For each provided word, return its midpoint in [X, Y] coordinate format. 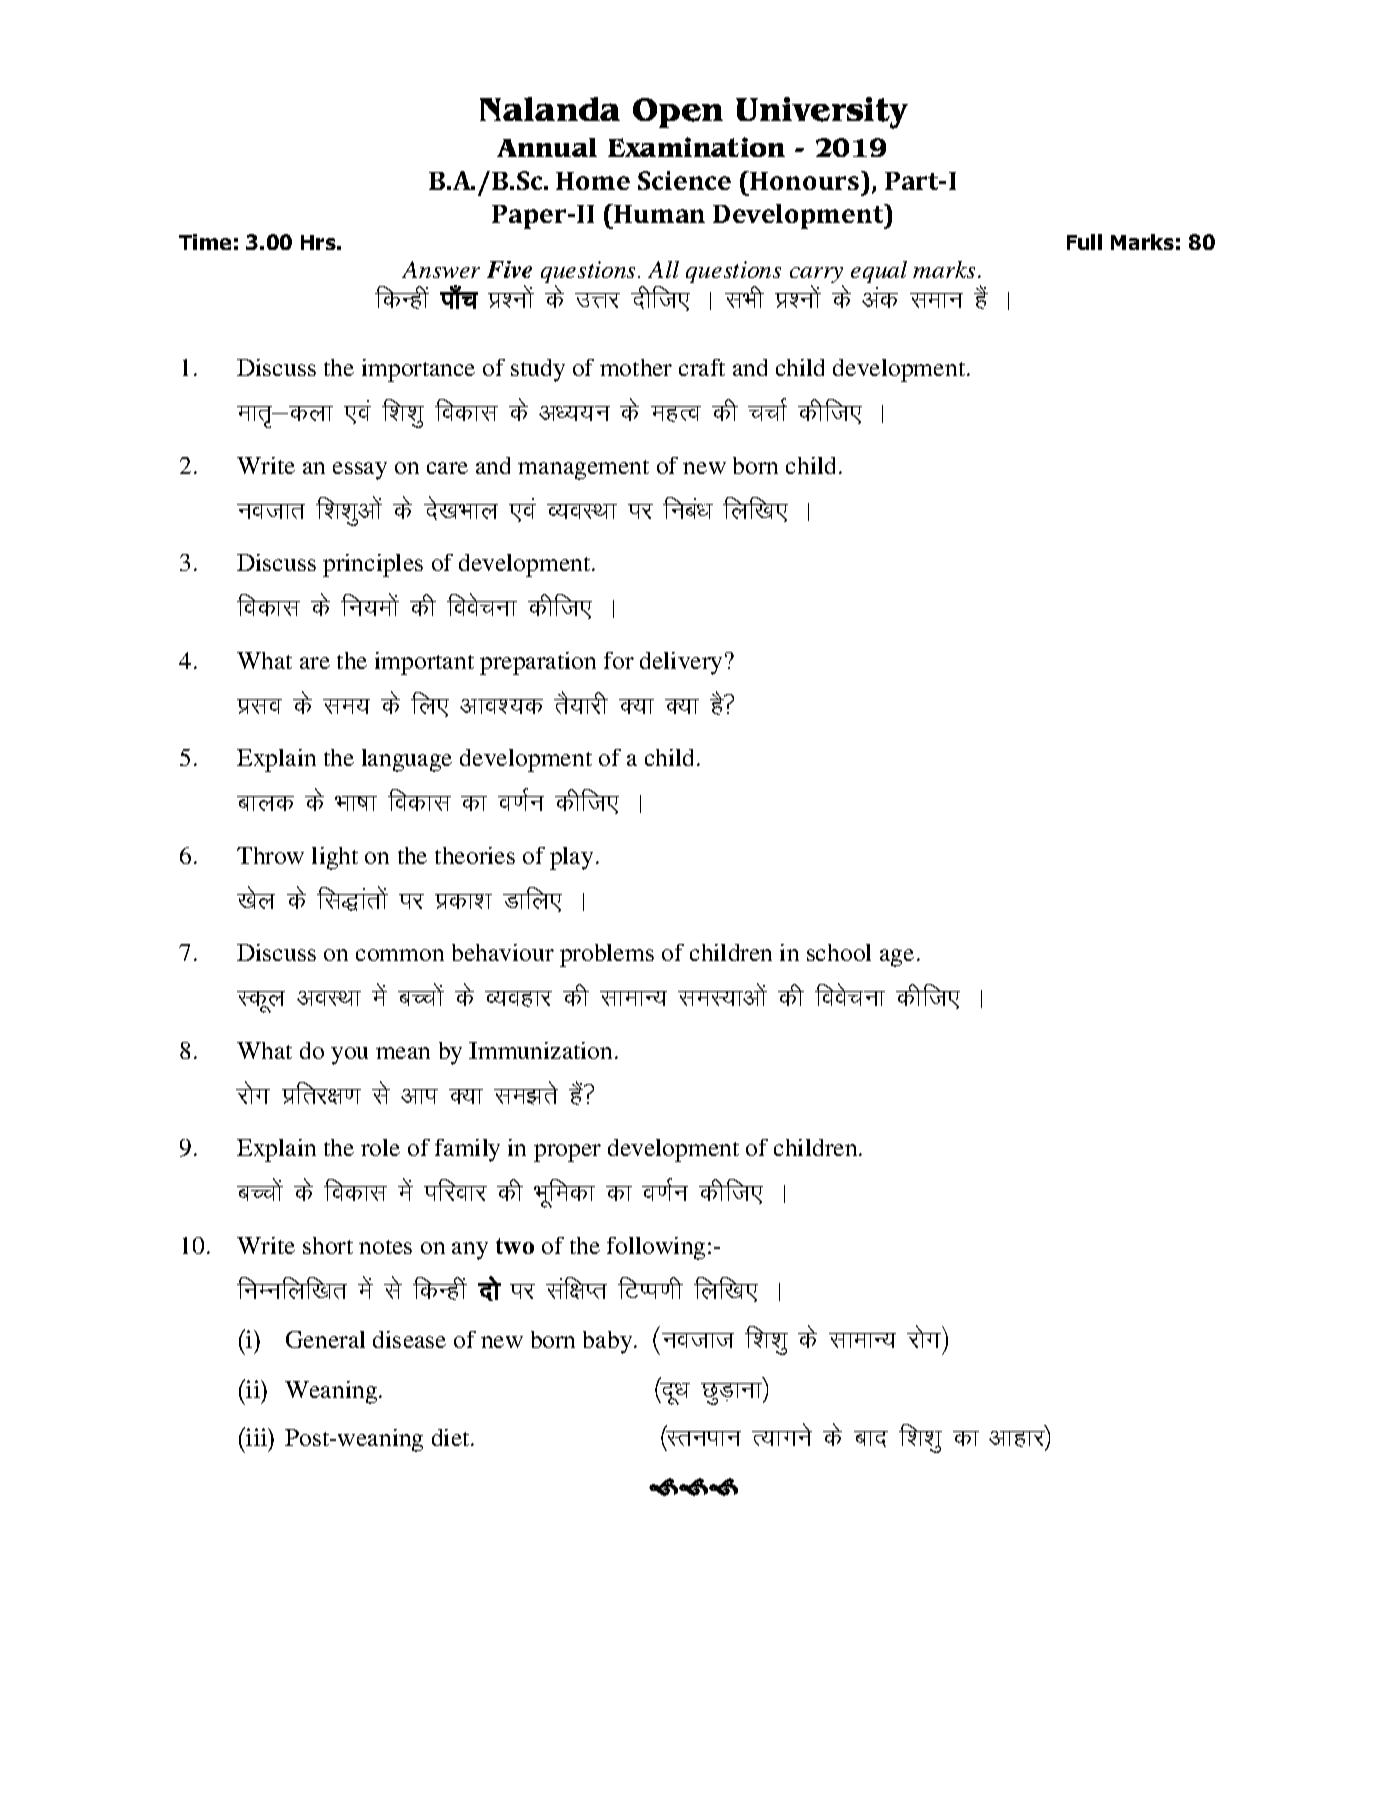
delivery [681, 663]
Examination [696, 147]
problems [607, 955]
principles [373, 565]
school [839, 952]
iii [257, 1436]
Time [205, 242]
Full [1084, 242]
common [400, 955]
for [619, 660]
